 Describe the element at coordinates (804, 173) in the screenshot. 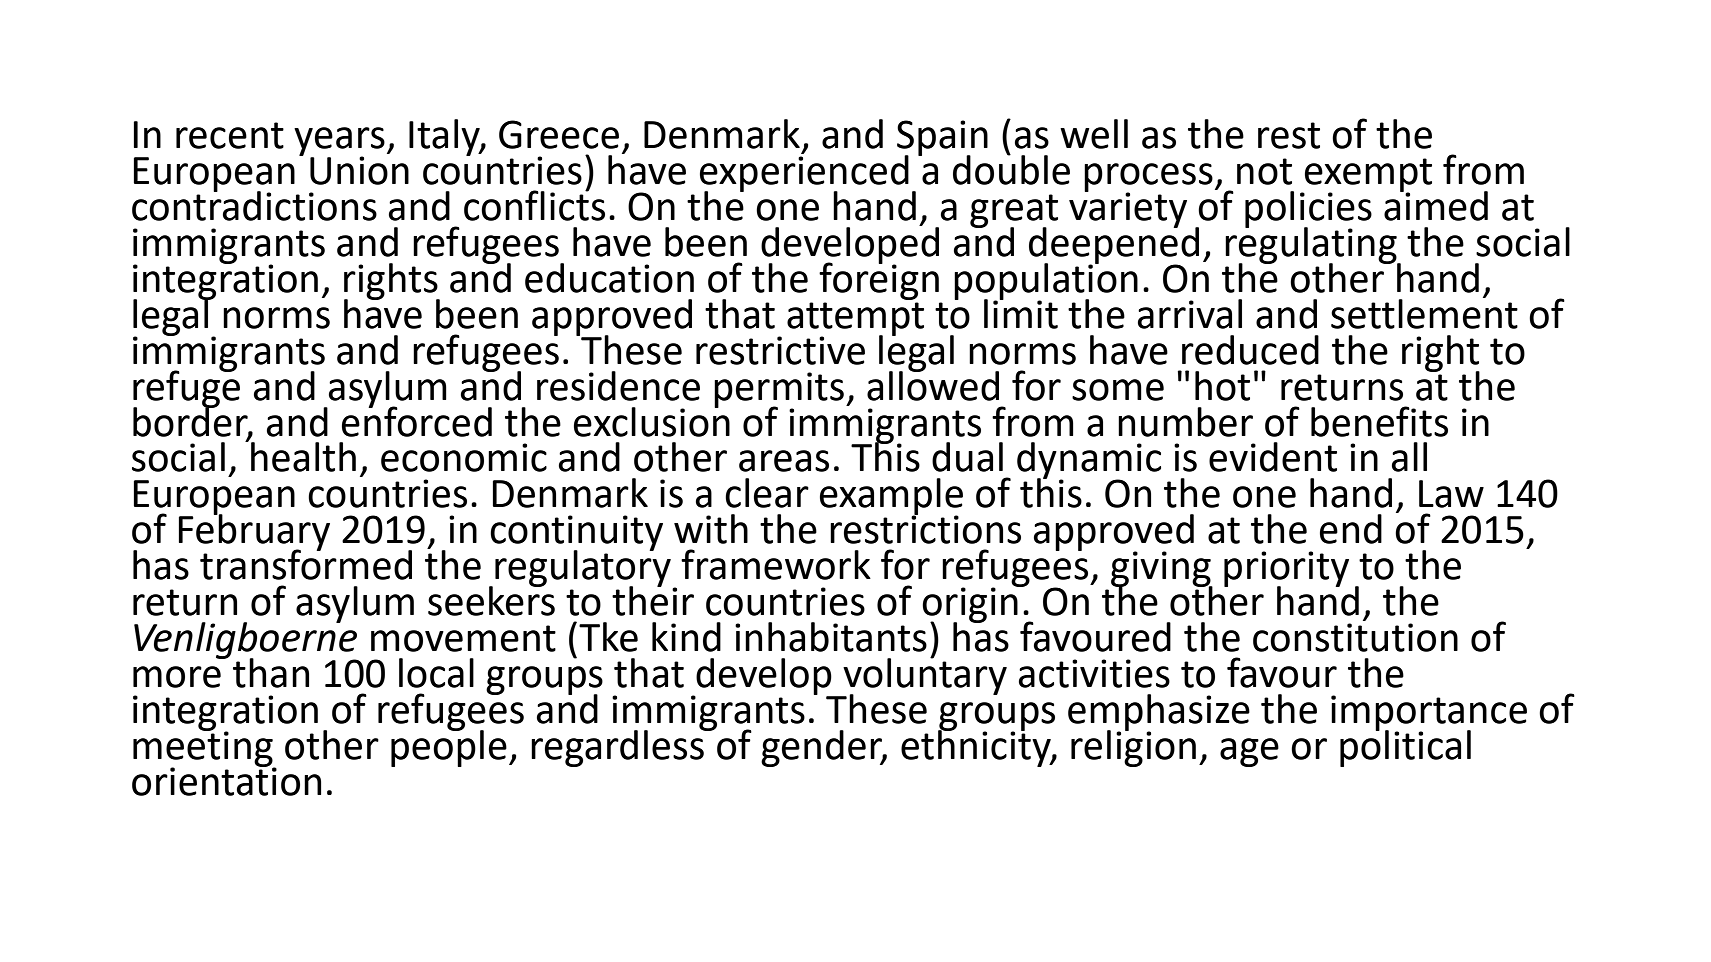

I see `experienced` at that location.
